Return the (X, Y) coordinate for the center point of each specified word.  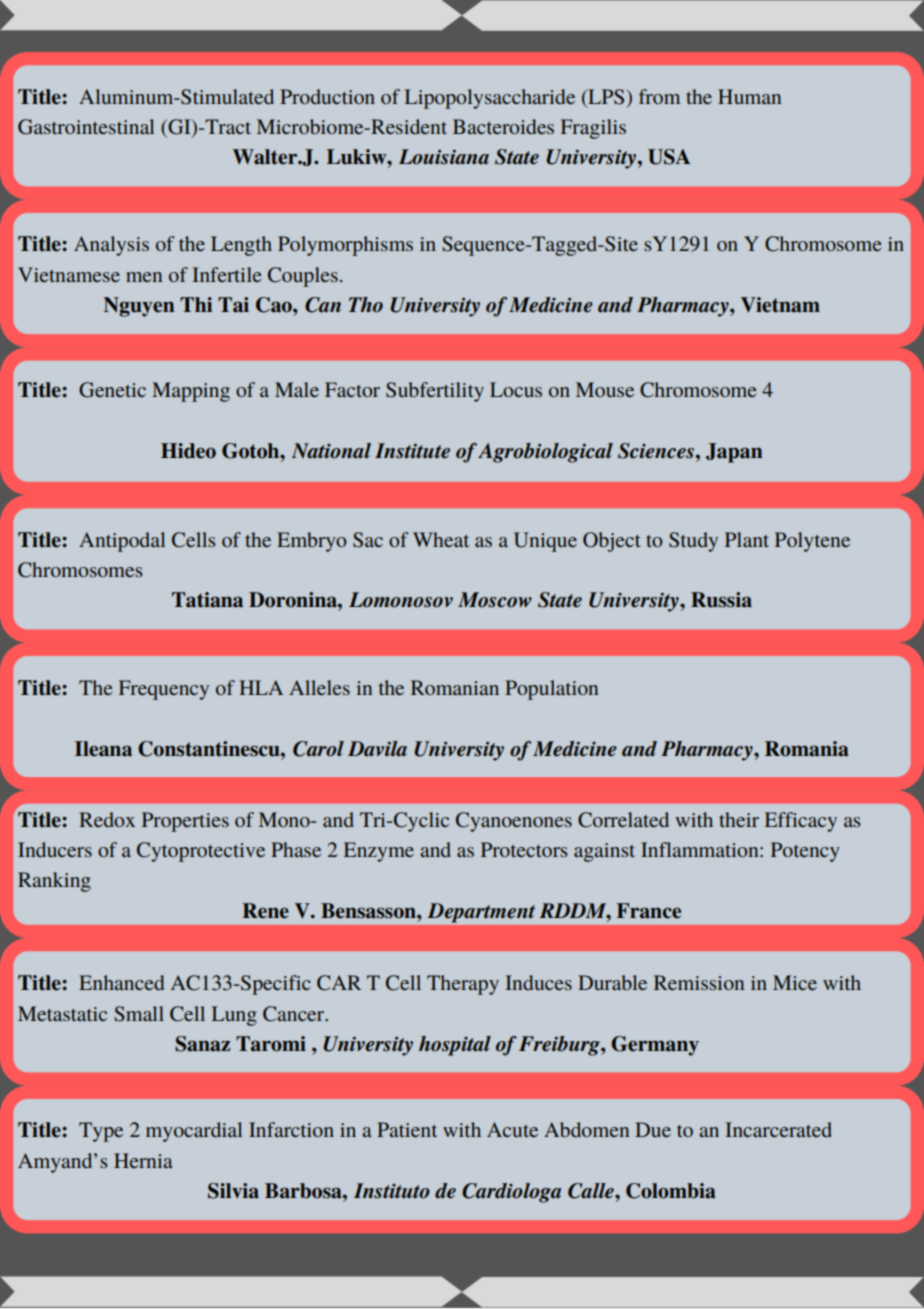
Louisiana (444, 157)
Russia (721, 600)
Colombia (671, 1191)
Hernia (143, 1160)
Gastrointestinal (86, 127)
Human (749, 96)
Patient (407, 1129)
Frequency (164, 690)
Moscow (495, 600)
